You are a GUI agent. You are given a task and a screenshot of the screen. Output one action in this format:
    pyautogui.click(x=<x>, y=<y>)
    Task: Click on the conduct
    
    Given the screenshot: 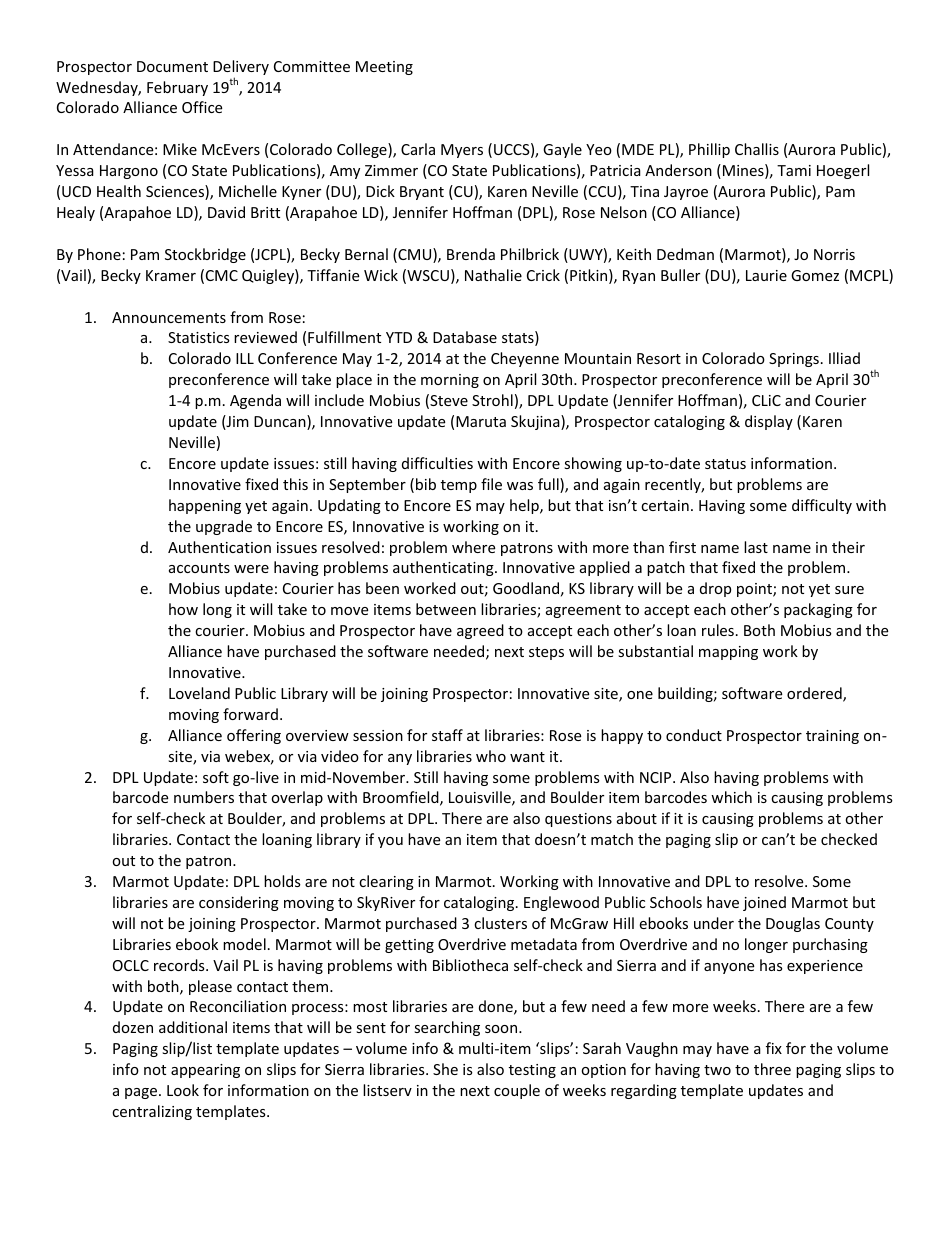 What is the action you would take?
    pyautogui.click(x=694, y=735)
